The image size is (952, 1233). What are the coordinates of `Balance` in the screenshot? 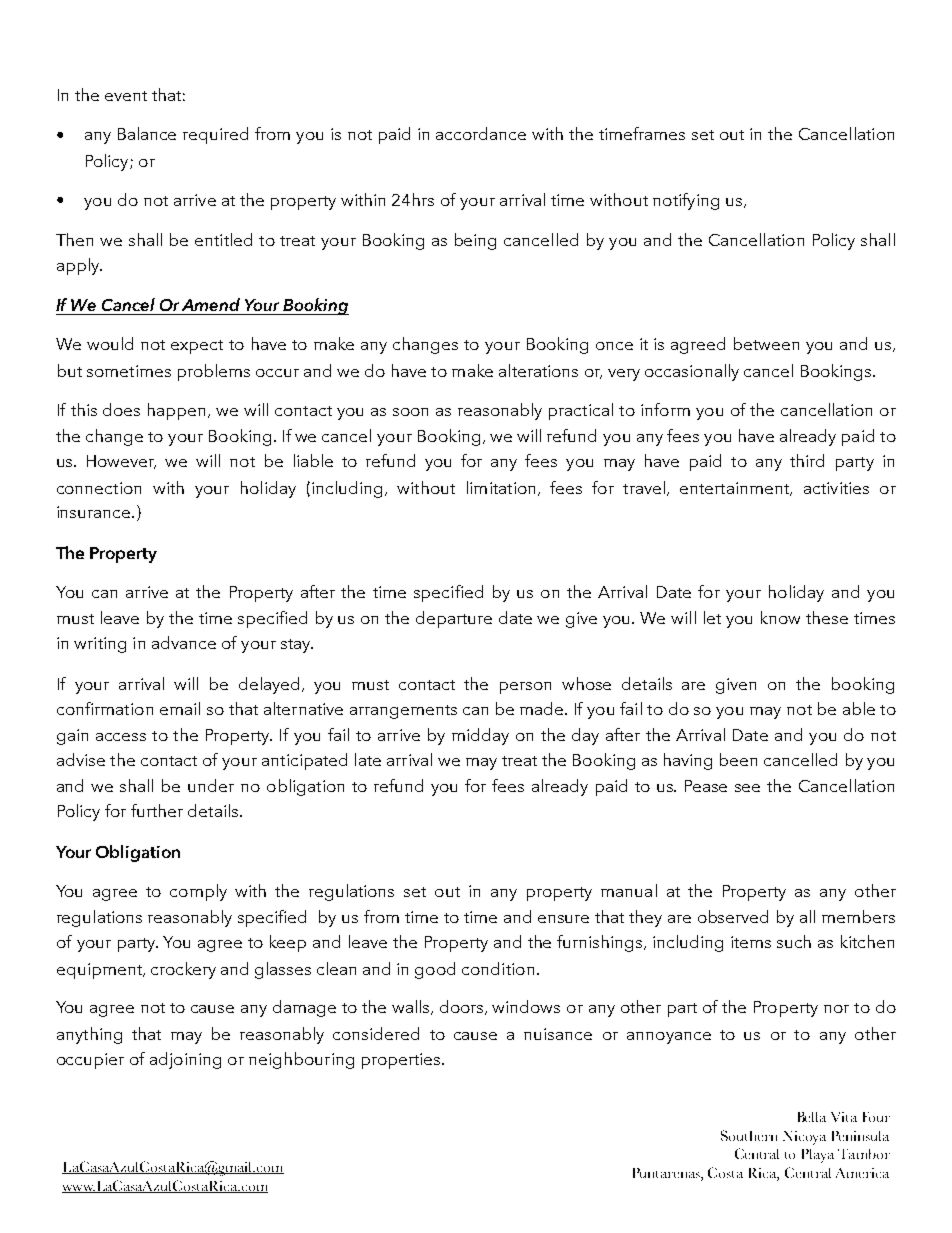 It's located at (147, 133).
